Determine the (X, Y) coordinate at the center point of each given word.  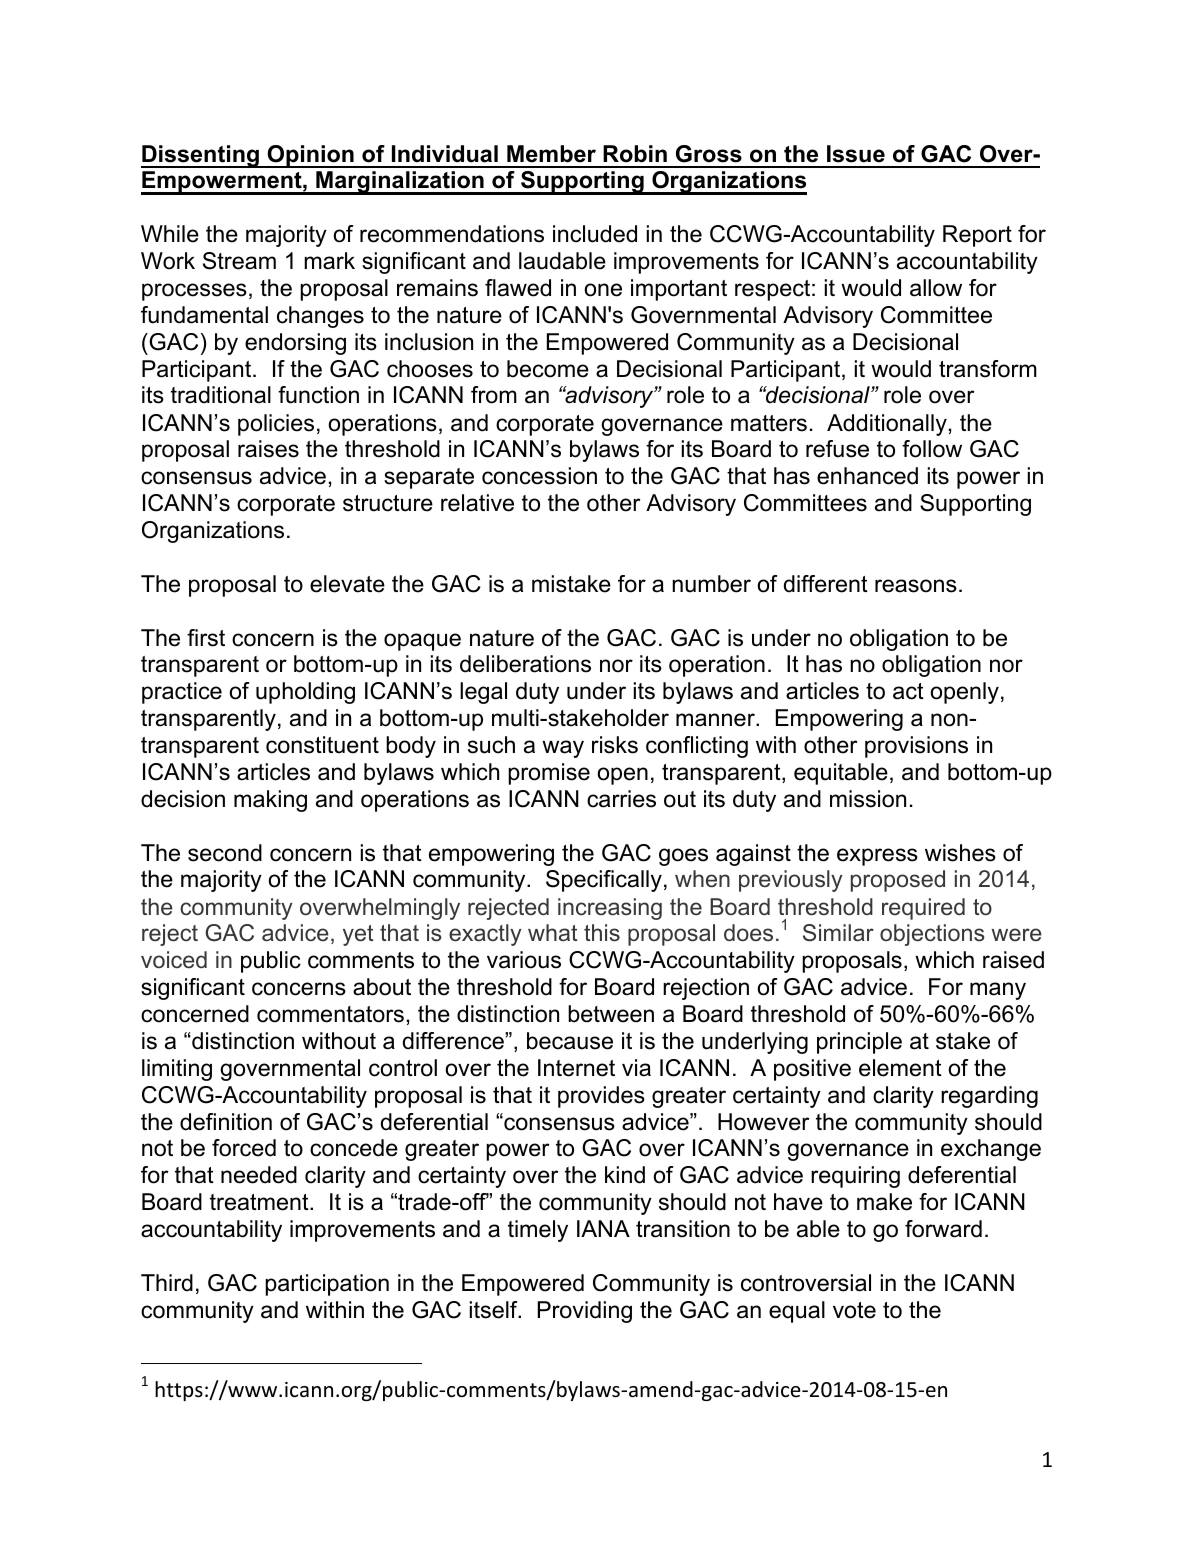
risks (615, 745)
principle (859, 1043)
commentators (330, 1014)
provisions (916, 747)
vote (854, 1310)
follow (932, 449)
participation (327, 1285)
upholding (305, 693)
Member (551, 154)
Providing (585, 1312)
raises (268, 449)
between (611, 1014)
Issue (856, 154)
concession (539, 476)
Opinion (310, 156)
